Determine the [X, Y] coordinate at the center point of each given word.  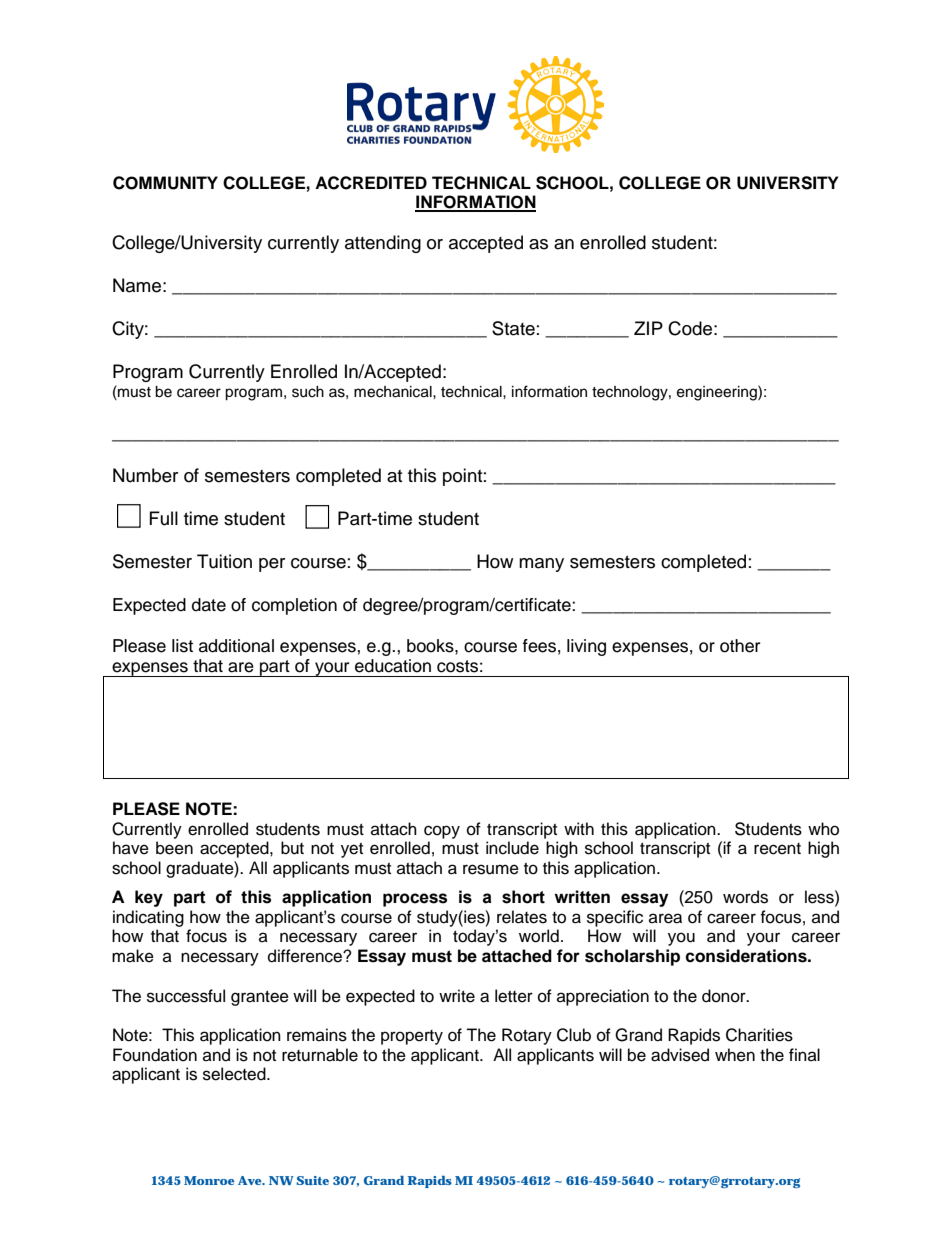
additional [236, 646]
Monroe [209, 1180]
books [431, 646]
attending [383, 244]
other [740, 646]
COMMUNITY [165, 183]
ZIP [648, 328]
